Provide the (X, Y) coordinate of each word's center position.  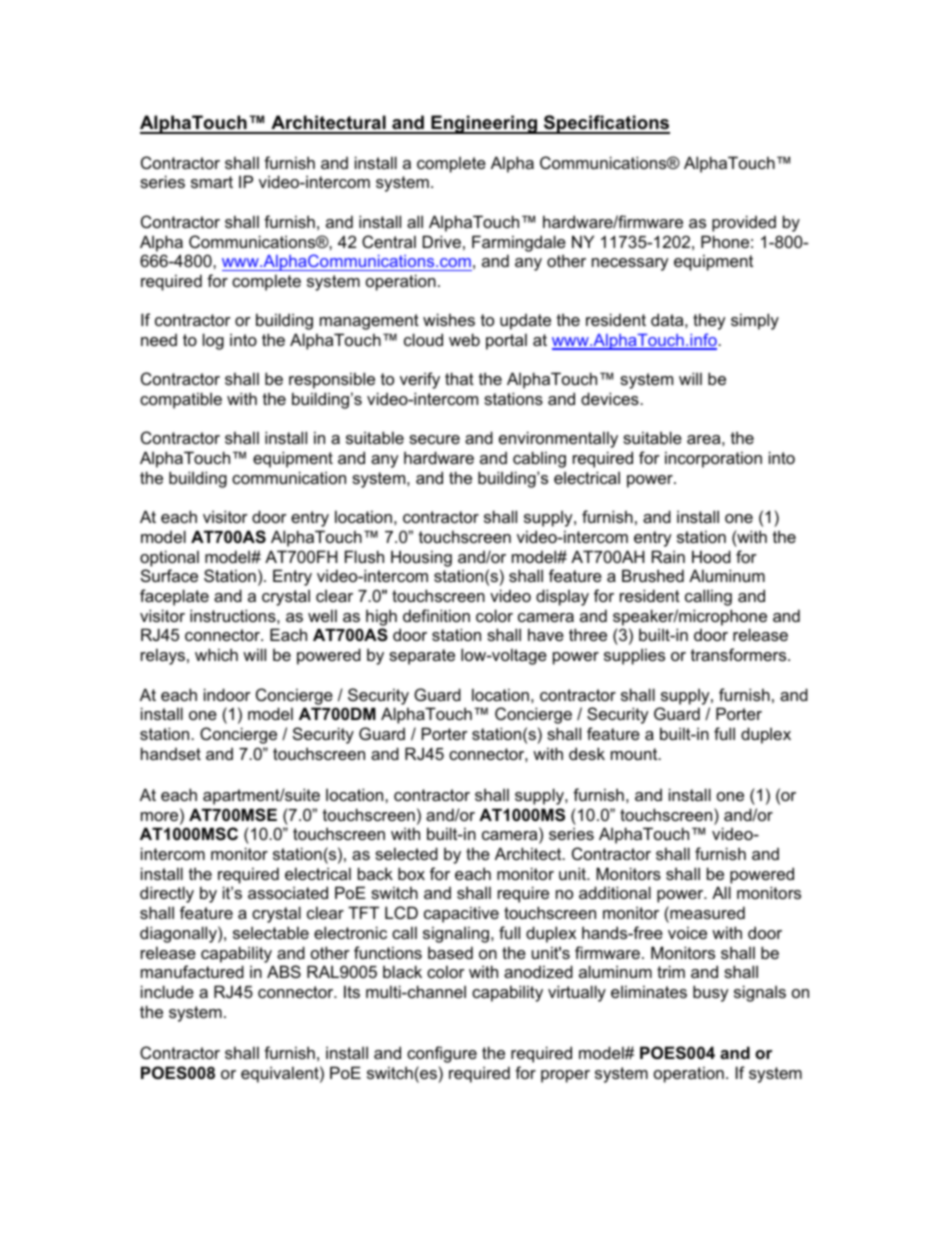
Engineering (484, 124)
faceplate (174, 597)
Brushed (653, 575)
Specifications (606, 124)
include (167, 991)
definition (436, 615)
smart (212, 182)
